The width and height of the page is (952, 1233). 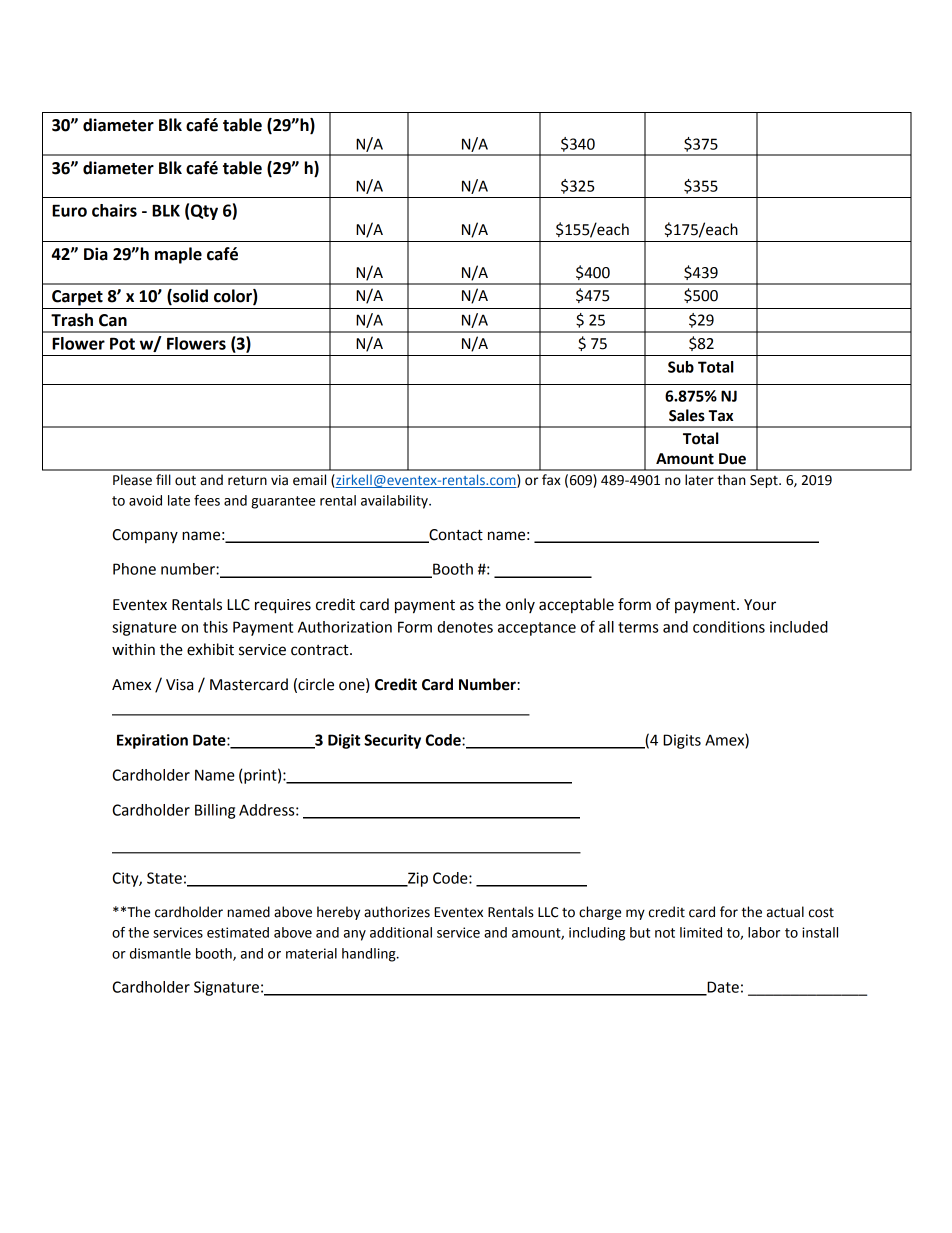 What do you see at coordinates (204, 212) in the page?
I see `Qty` at bounding box center [204, 212].
